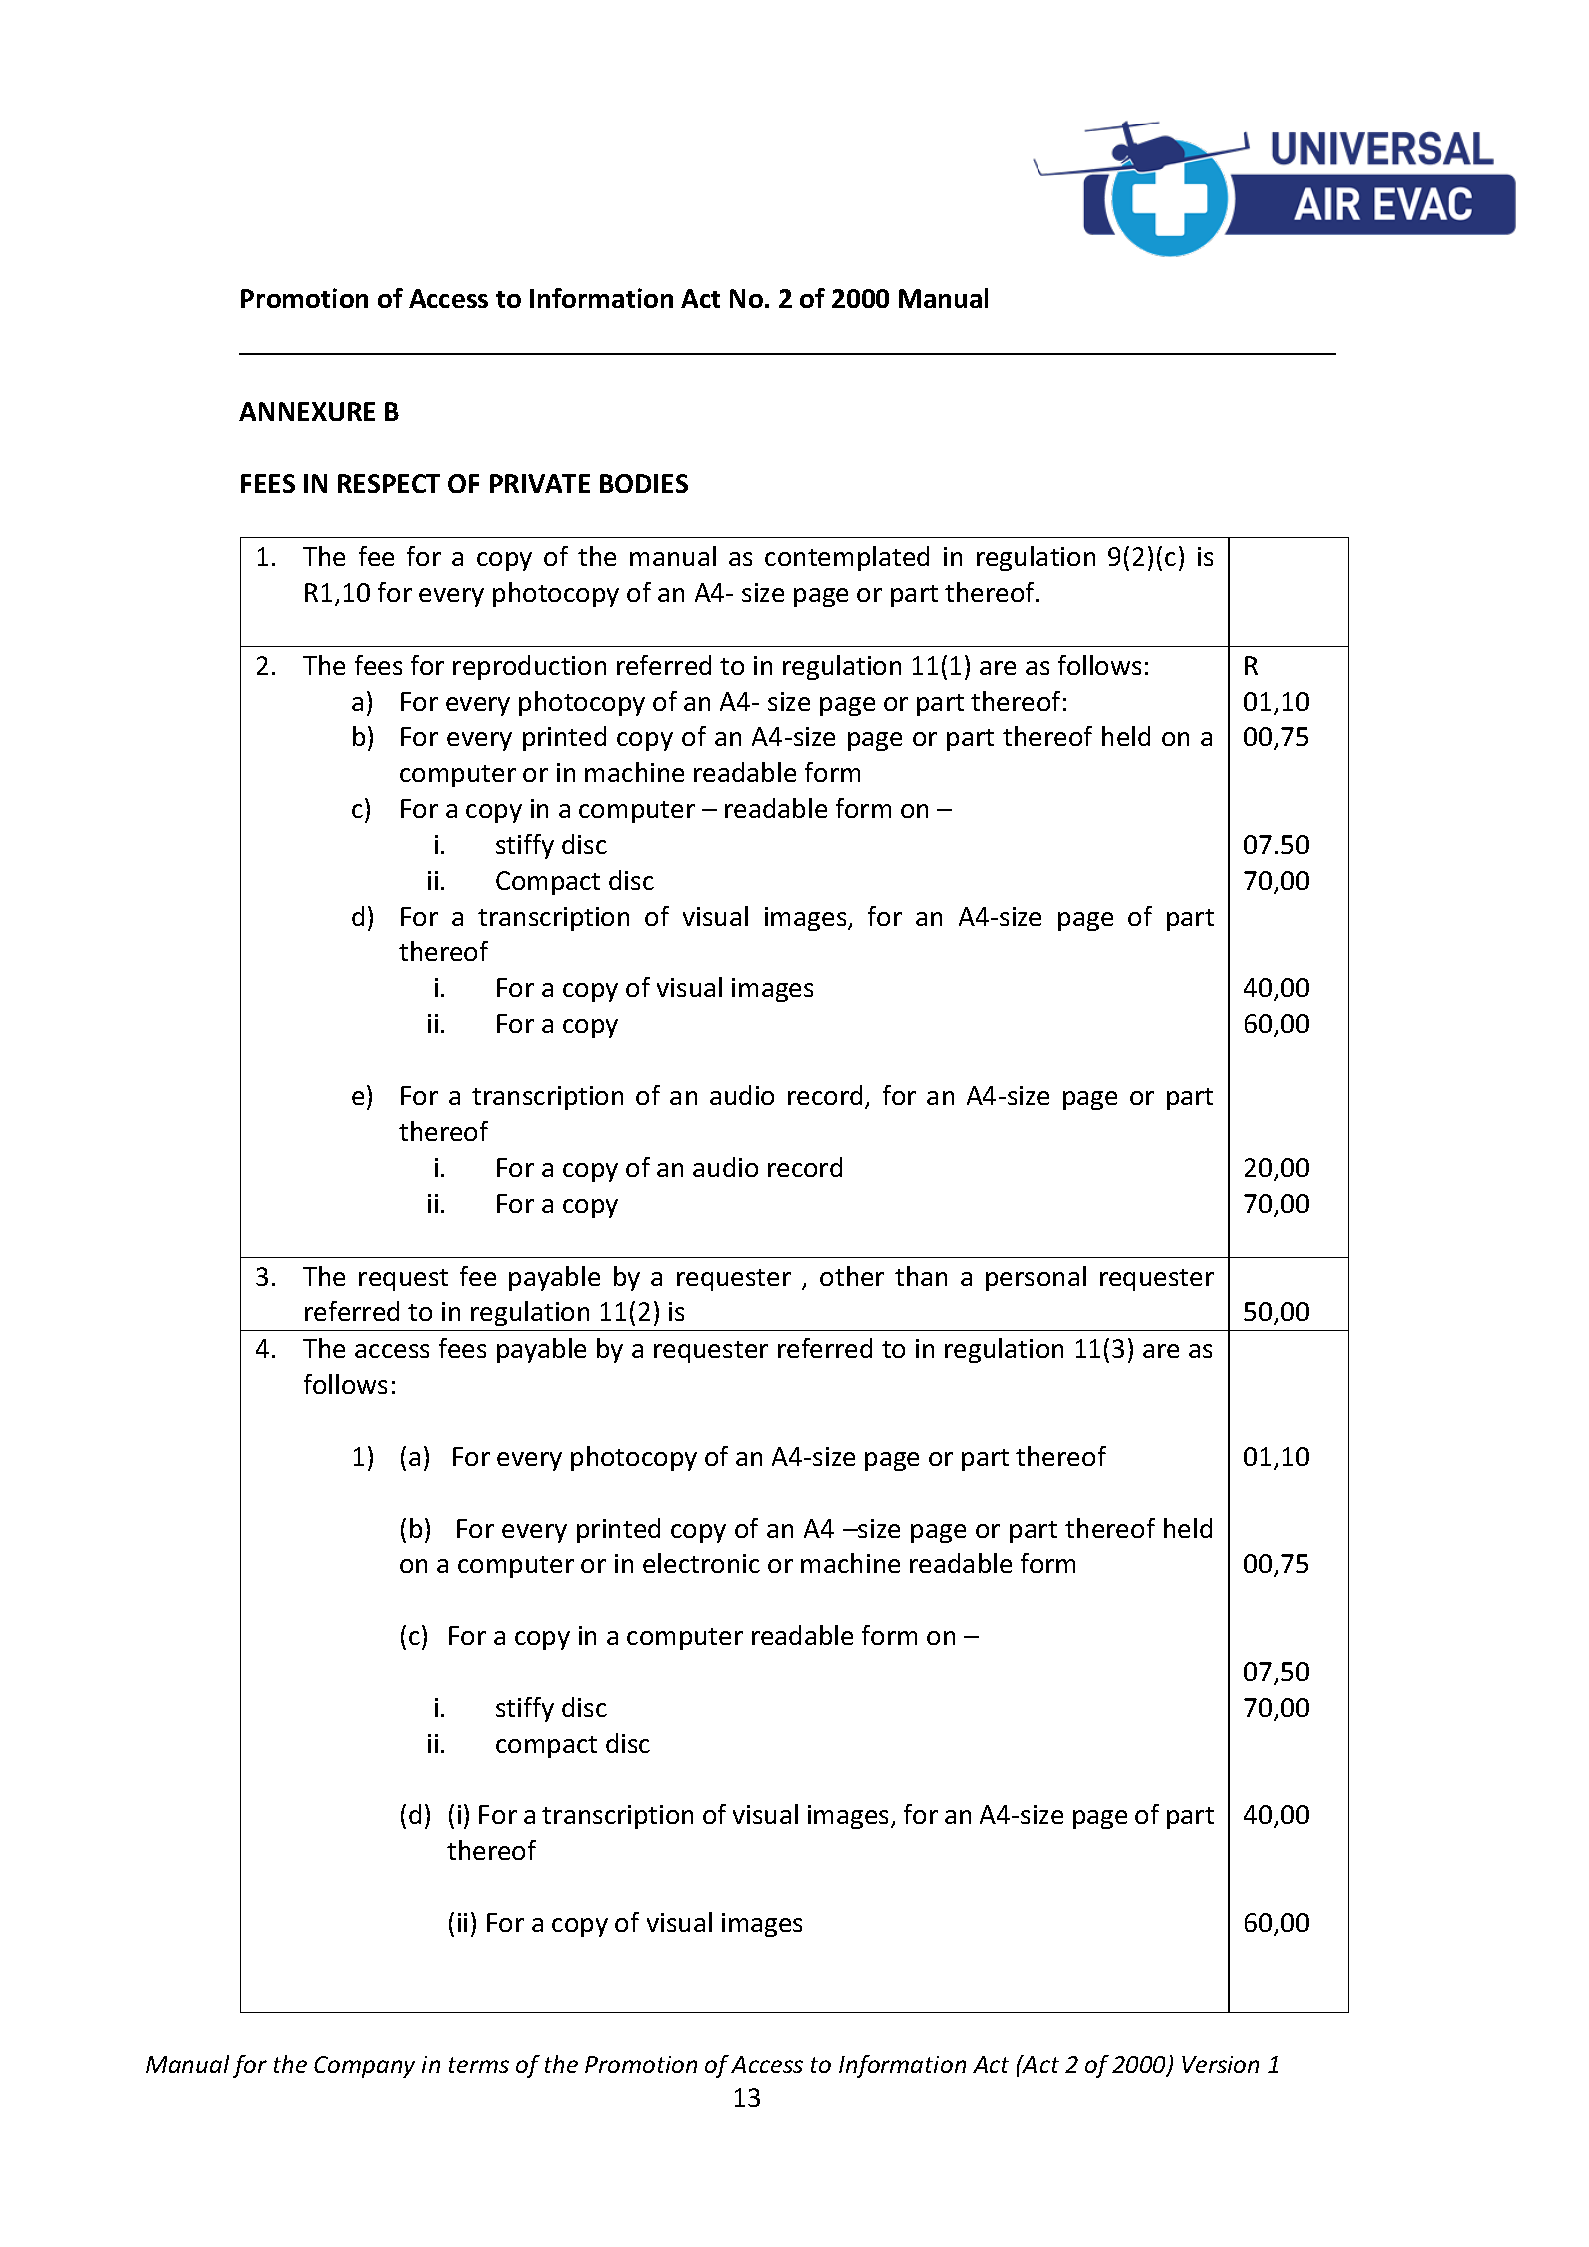 Image resolution: width=1589 pixels, height=2247 pixels. What do you see at coordinates (644, 483) in the screenshot?
I see `BODIES` at bounding box center [644, 483].
